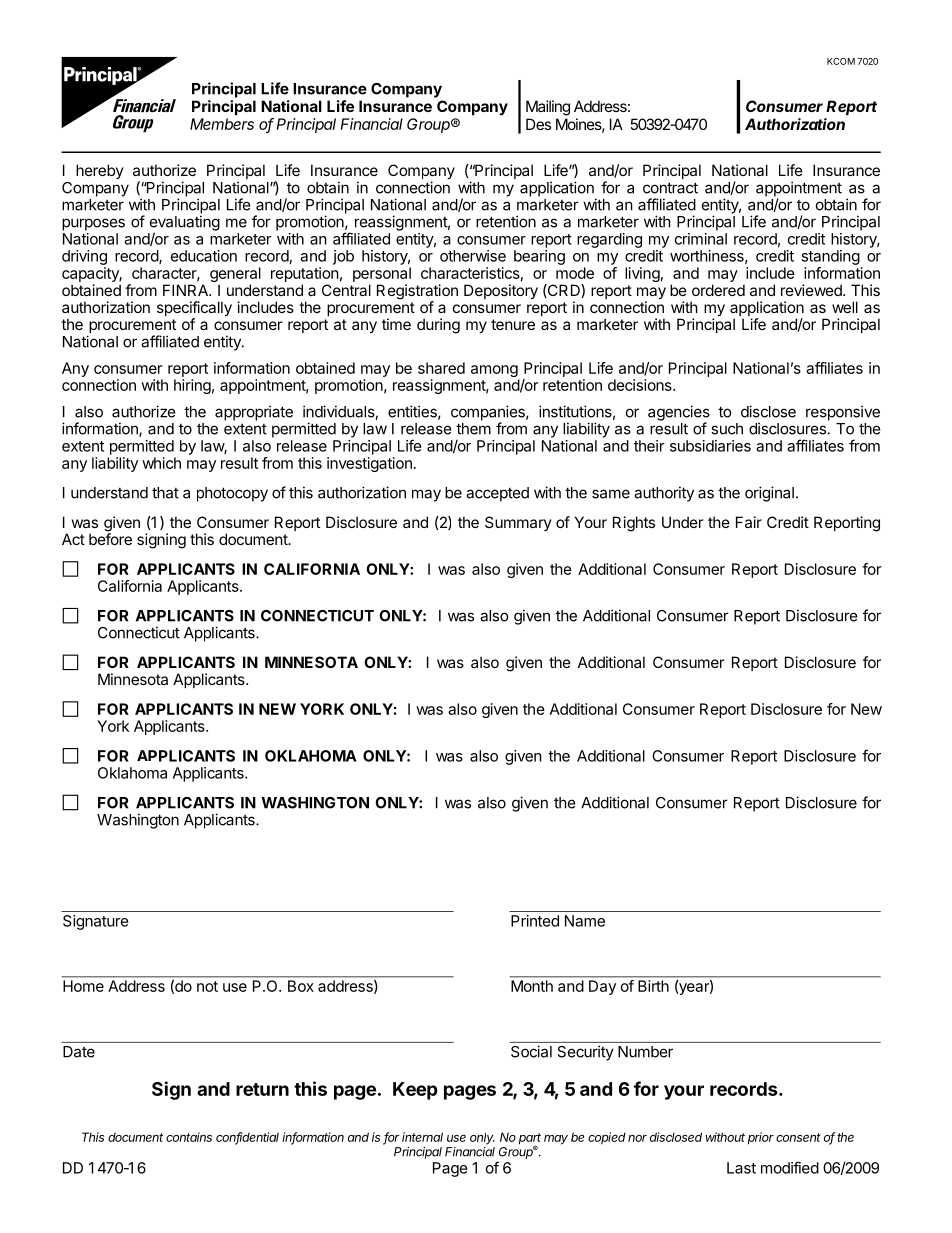  Describe the element at coordinates (189, 1137) in the screenshot. I see `contains` at that location.
